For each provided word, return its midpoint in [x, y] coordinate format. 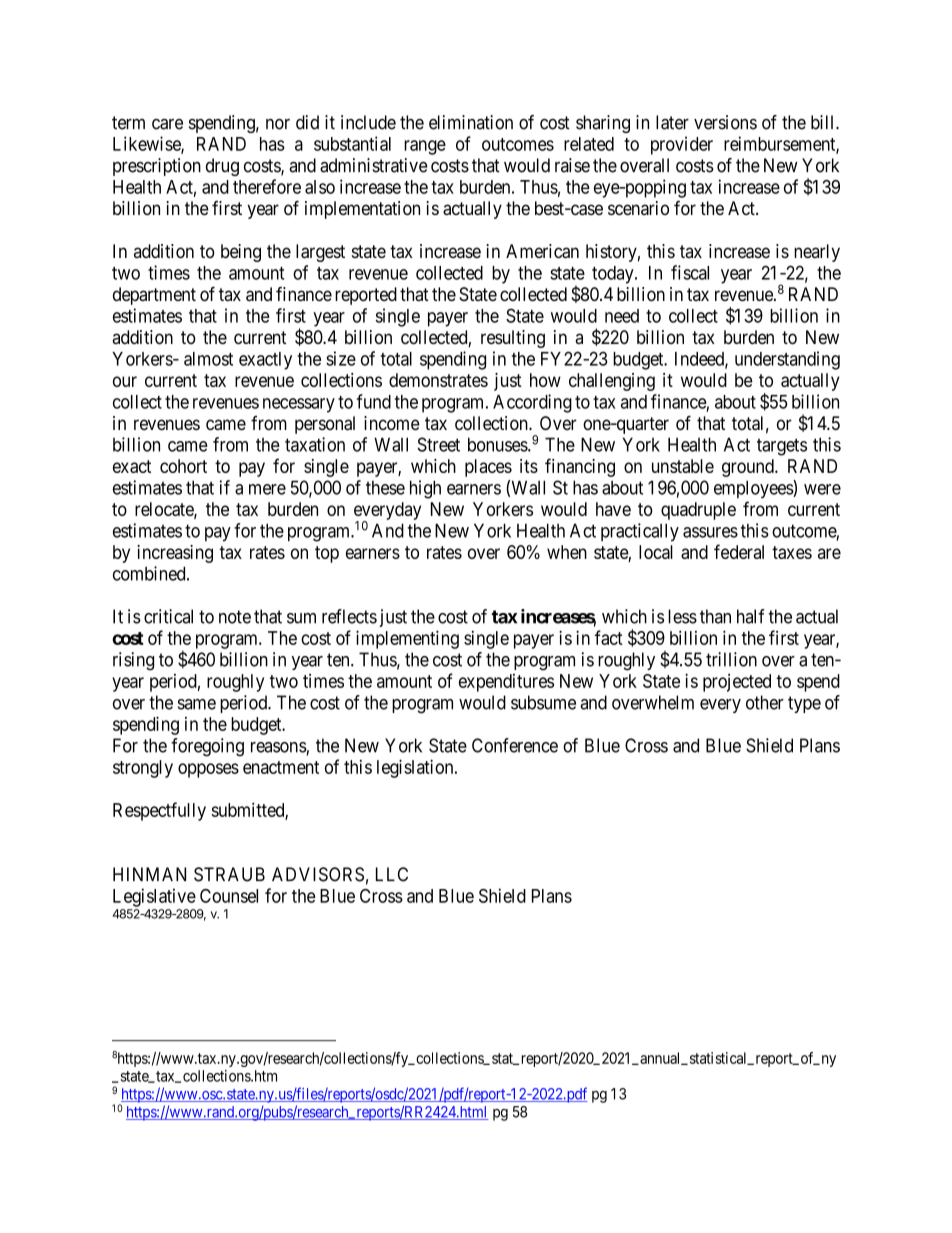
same [197, 704]
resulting [513, 339]
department [154, 296]
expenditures [506, 683]
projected [737, 683]
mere [267, 489]
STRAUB [229, 874]
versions [725, 122]
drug [222, 167]
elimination [471, 122]
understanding [787, 360]
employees [754, 489]
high [425, 489]
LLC [392, 874]
